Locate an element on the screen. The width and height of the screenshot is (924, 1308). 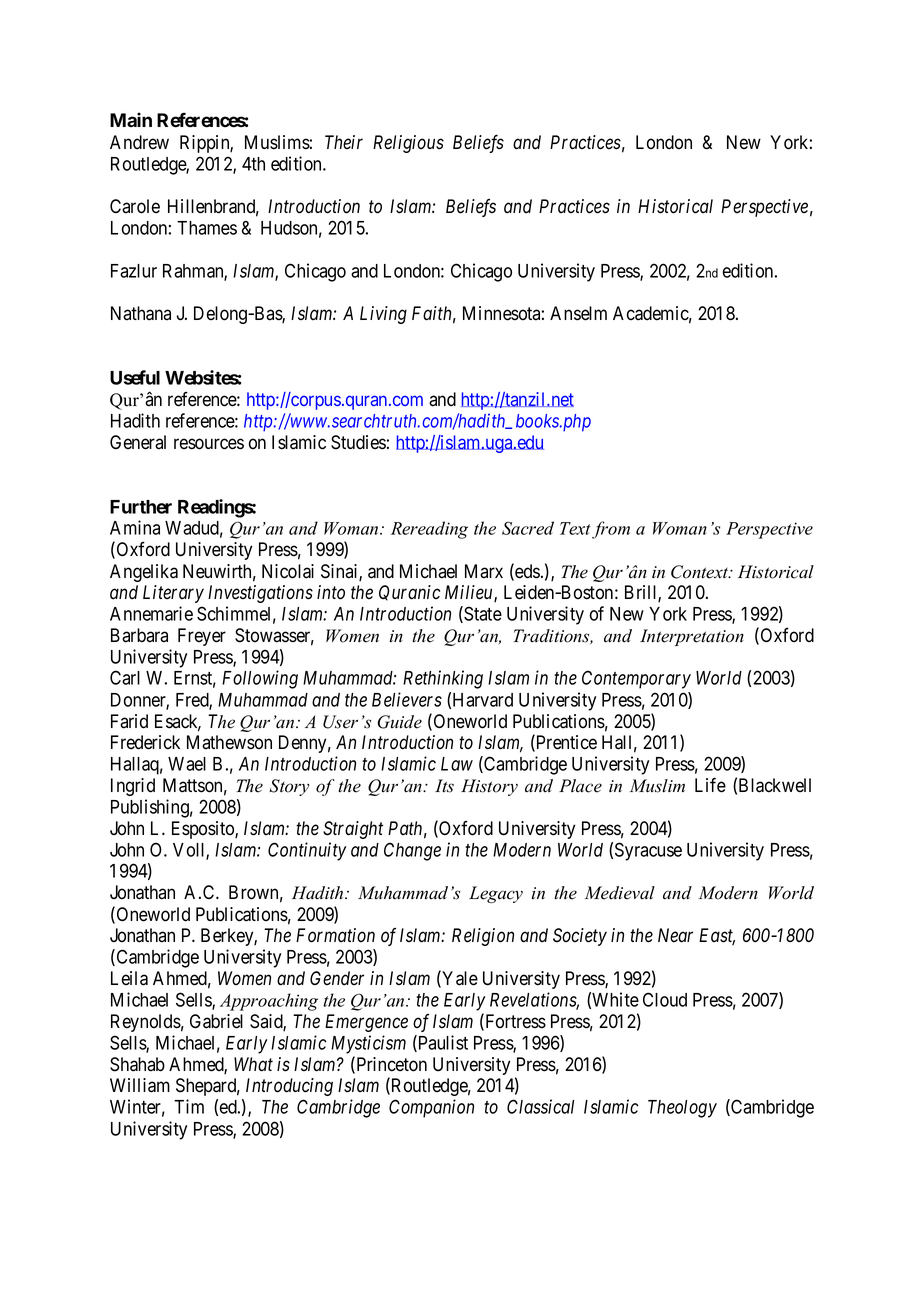
Anselm is located at coordinates (578, 313).
